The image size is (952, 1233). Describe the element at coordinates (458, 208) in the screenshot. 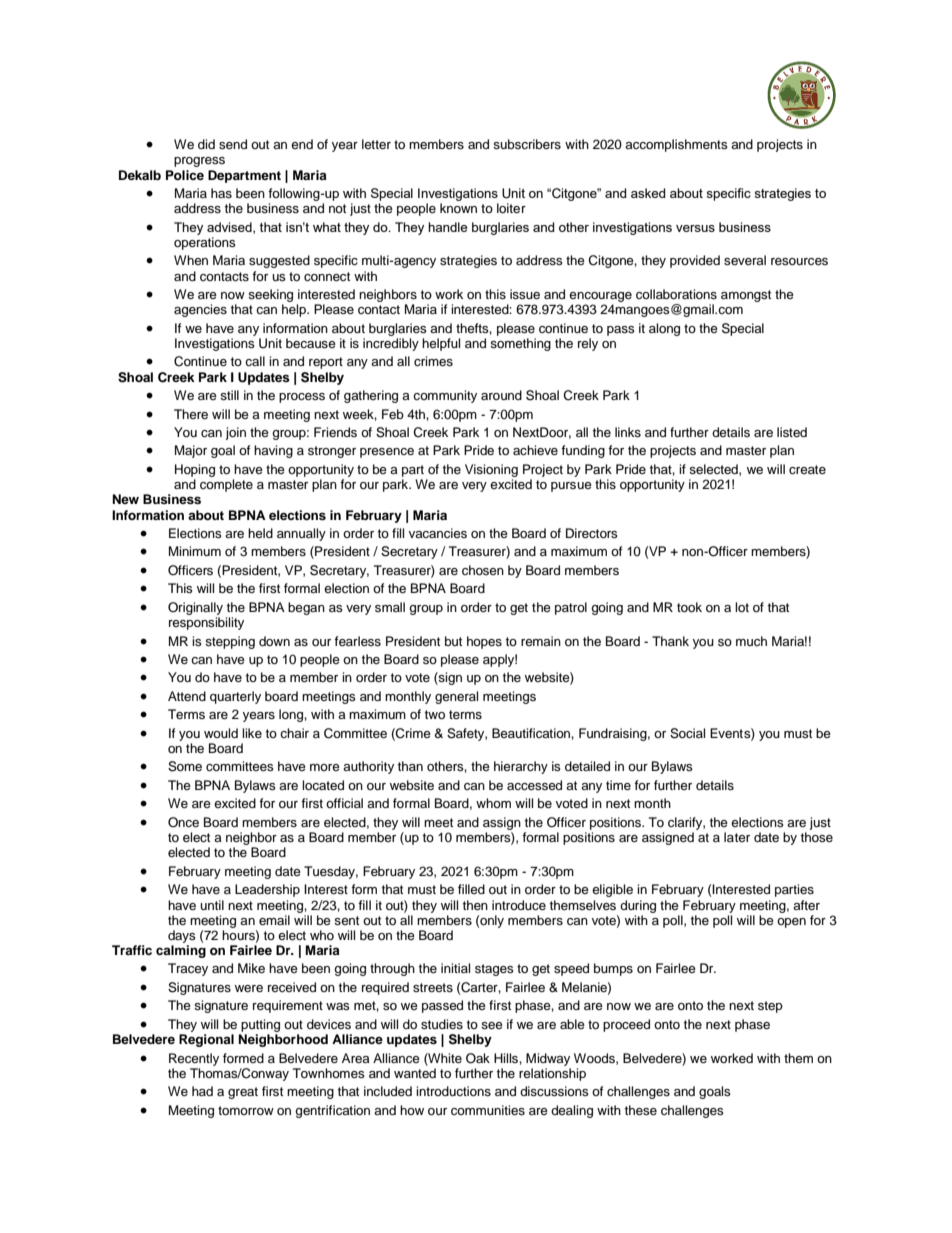

I see `known` at that location.
